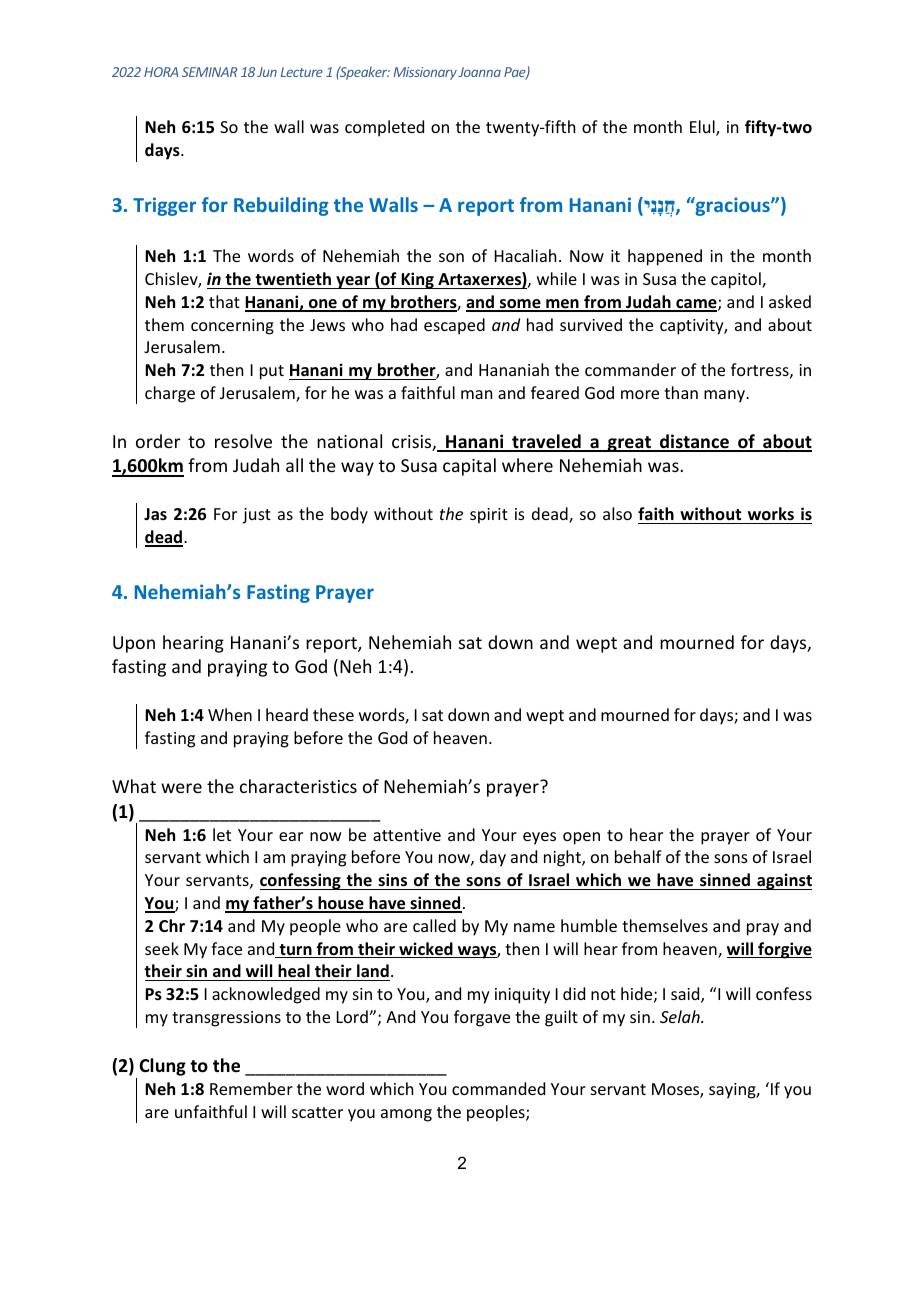 This image has height=1308, width=924. What do you see at coordinates (209, 72) in the image?
I see `SEMINAR` at bounding box center [209, 72].
